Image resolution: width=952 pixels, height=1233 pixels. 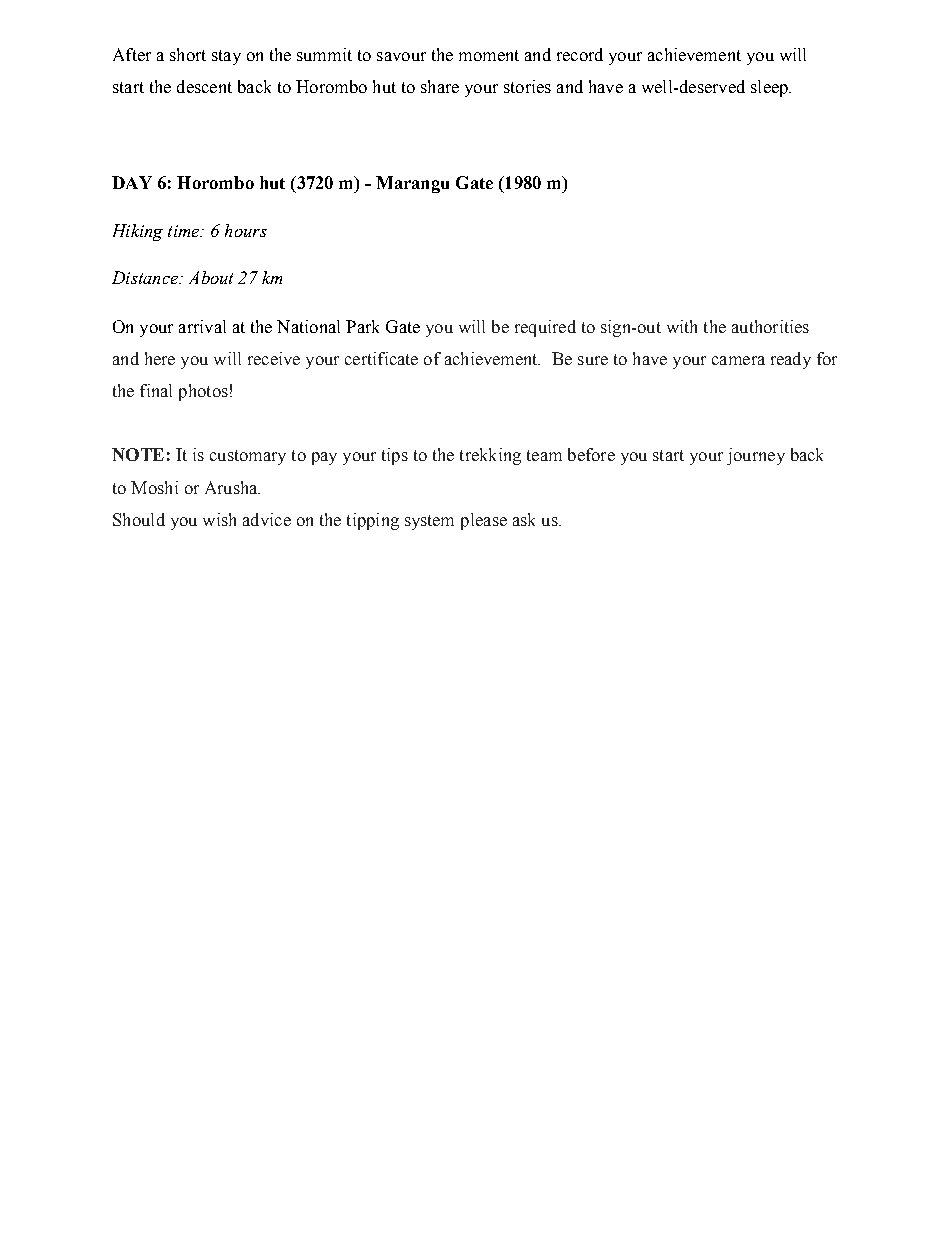 What do you see at coordinates (490, 456) in the screenshot?
I see `trekking` at bounding box center [490, 456].
